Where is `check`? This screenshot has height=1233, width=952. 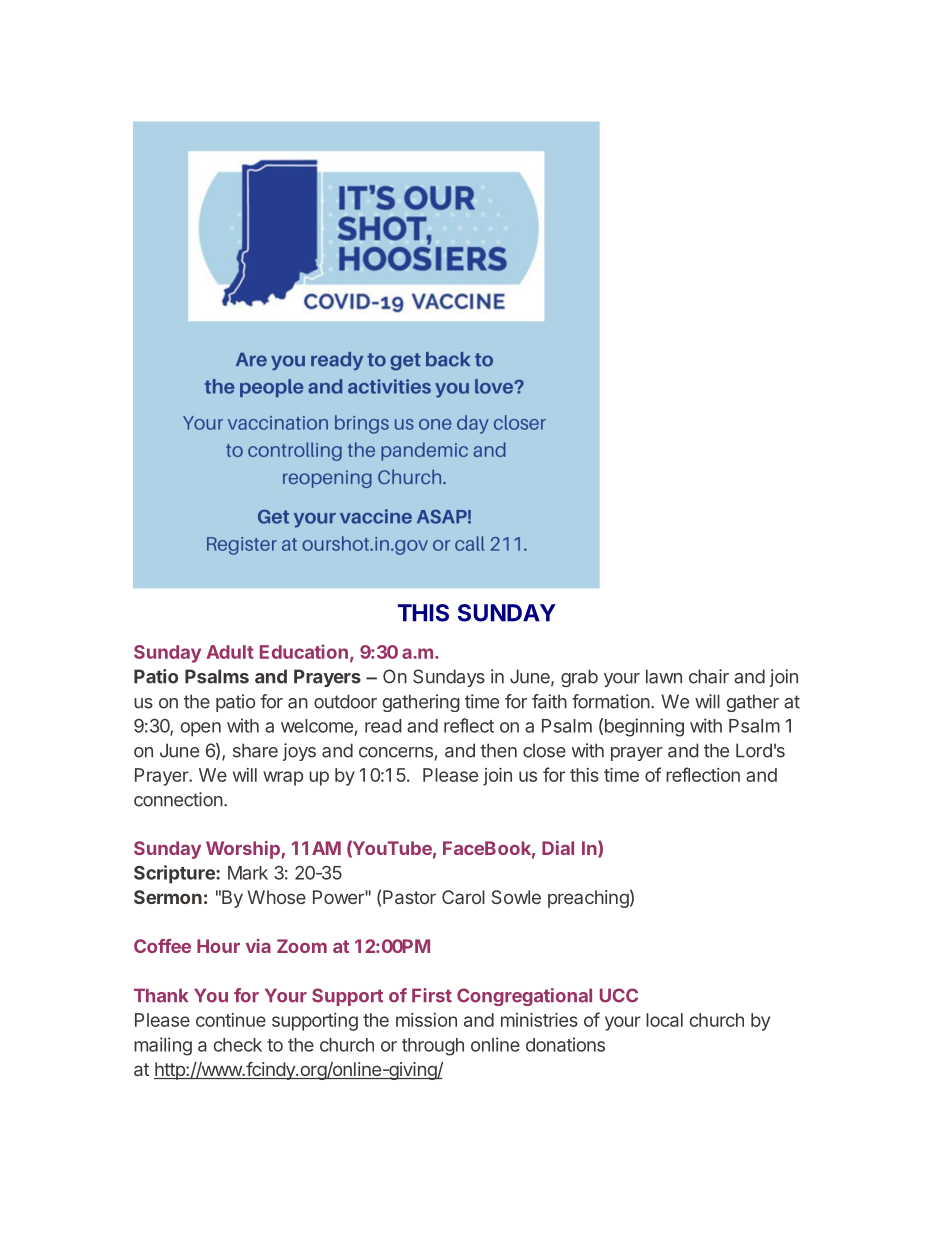
check is located at coordinates (237, 1045).
